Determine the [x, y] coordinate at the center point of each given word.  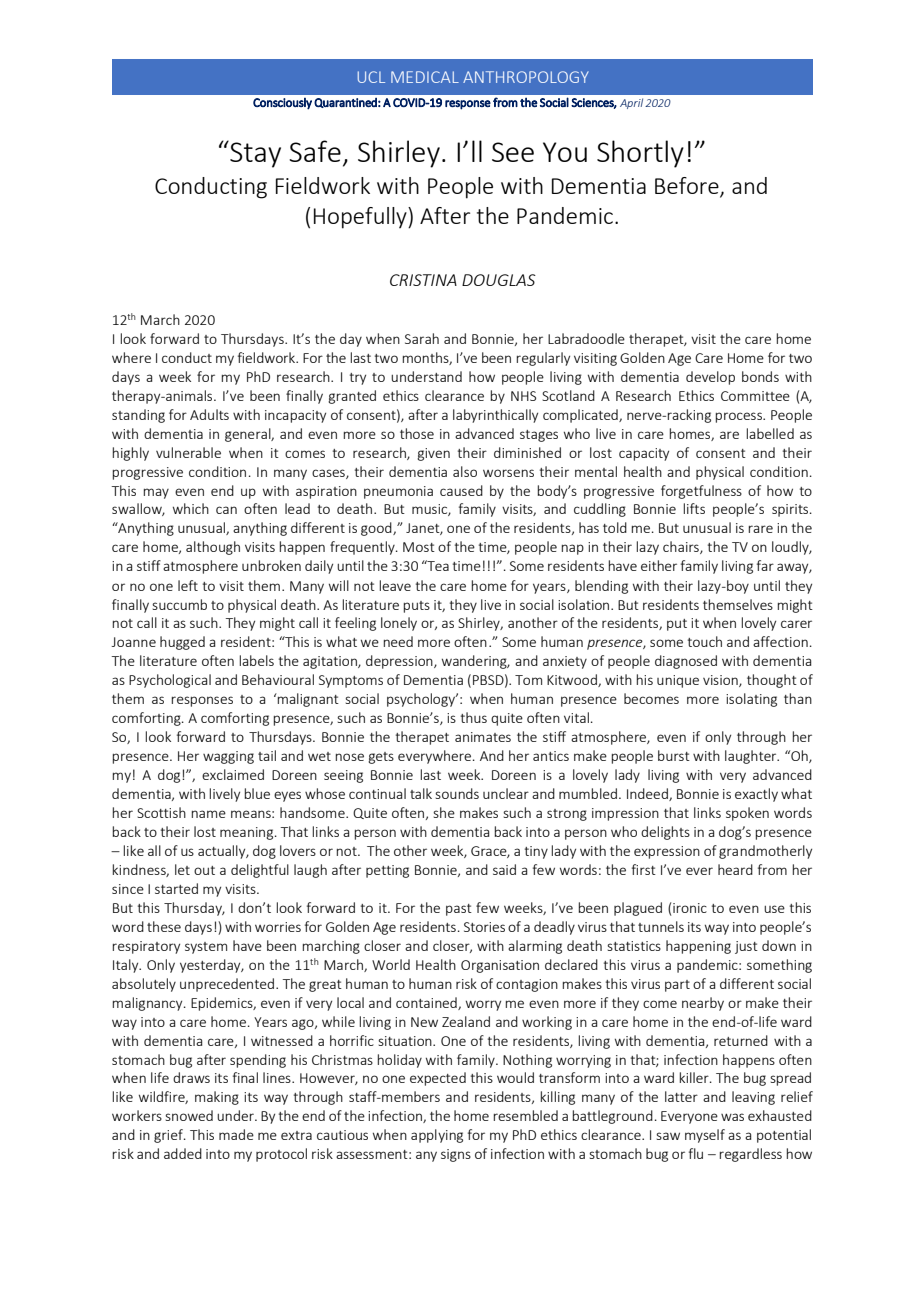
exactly [756, 795]
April [631, 103]
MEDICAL [425, 77]
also [465, 471]
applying [437, 1136]
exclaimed [233, 774]
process [740, 417]
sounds [457, 793]
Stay [254, 154]
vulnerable [188, 452]
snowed [189, 1115]
